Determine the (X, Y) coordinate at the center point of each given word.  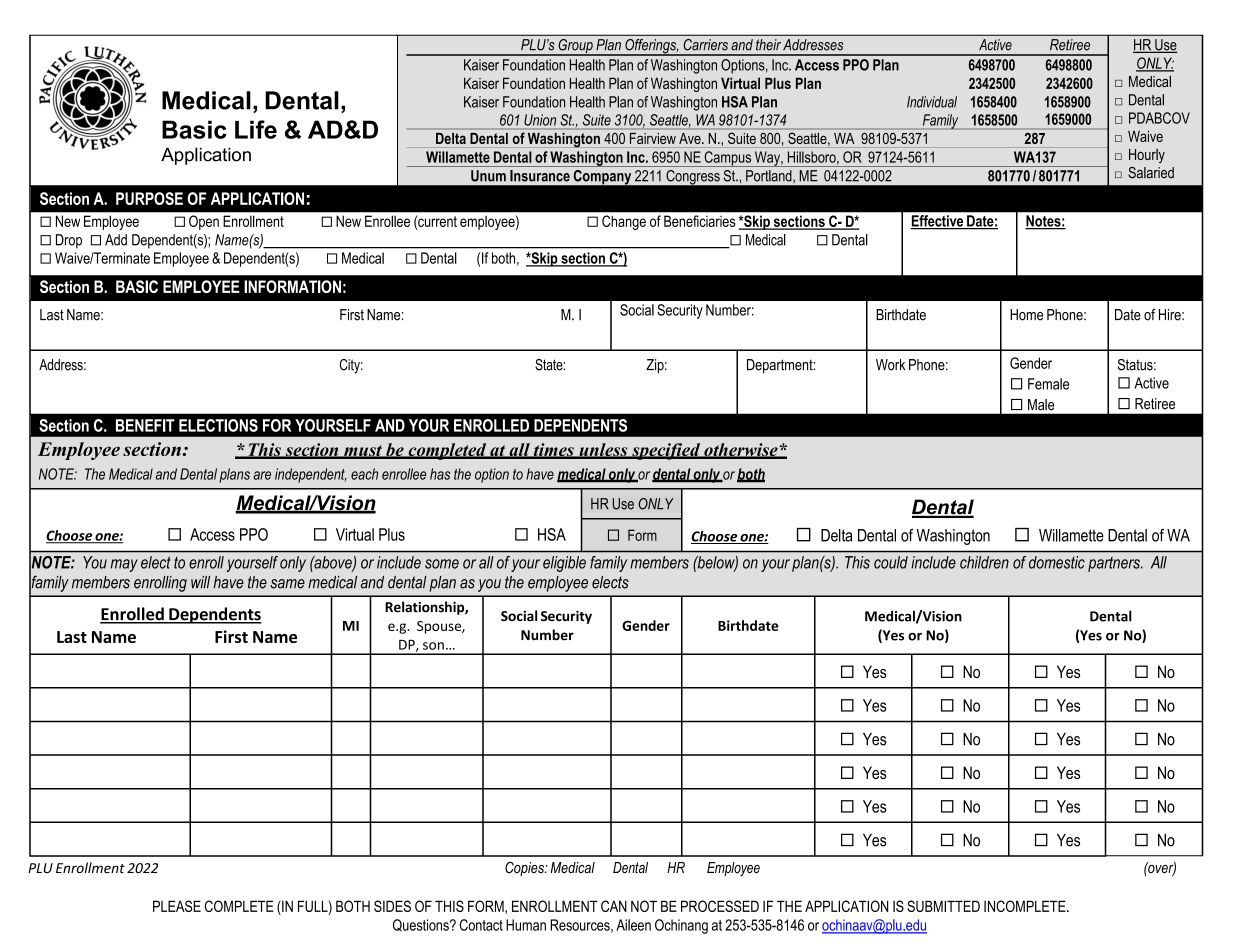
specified (666, 451)
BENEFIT (145, 425)
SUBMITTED (943, 906)
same (287, 584)
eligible (564, 564)
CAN (614, 906)
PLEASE (177, 906)
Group (575, 47)
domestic (1057, 562)
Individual (932, 102)
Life (256, 129)
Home (1026, 315)
